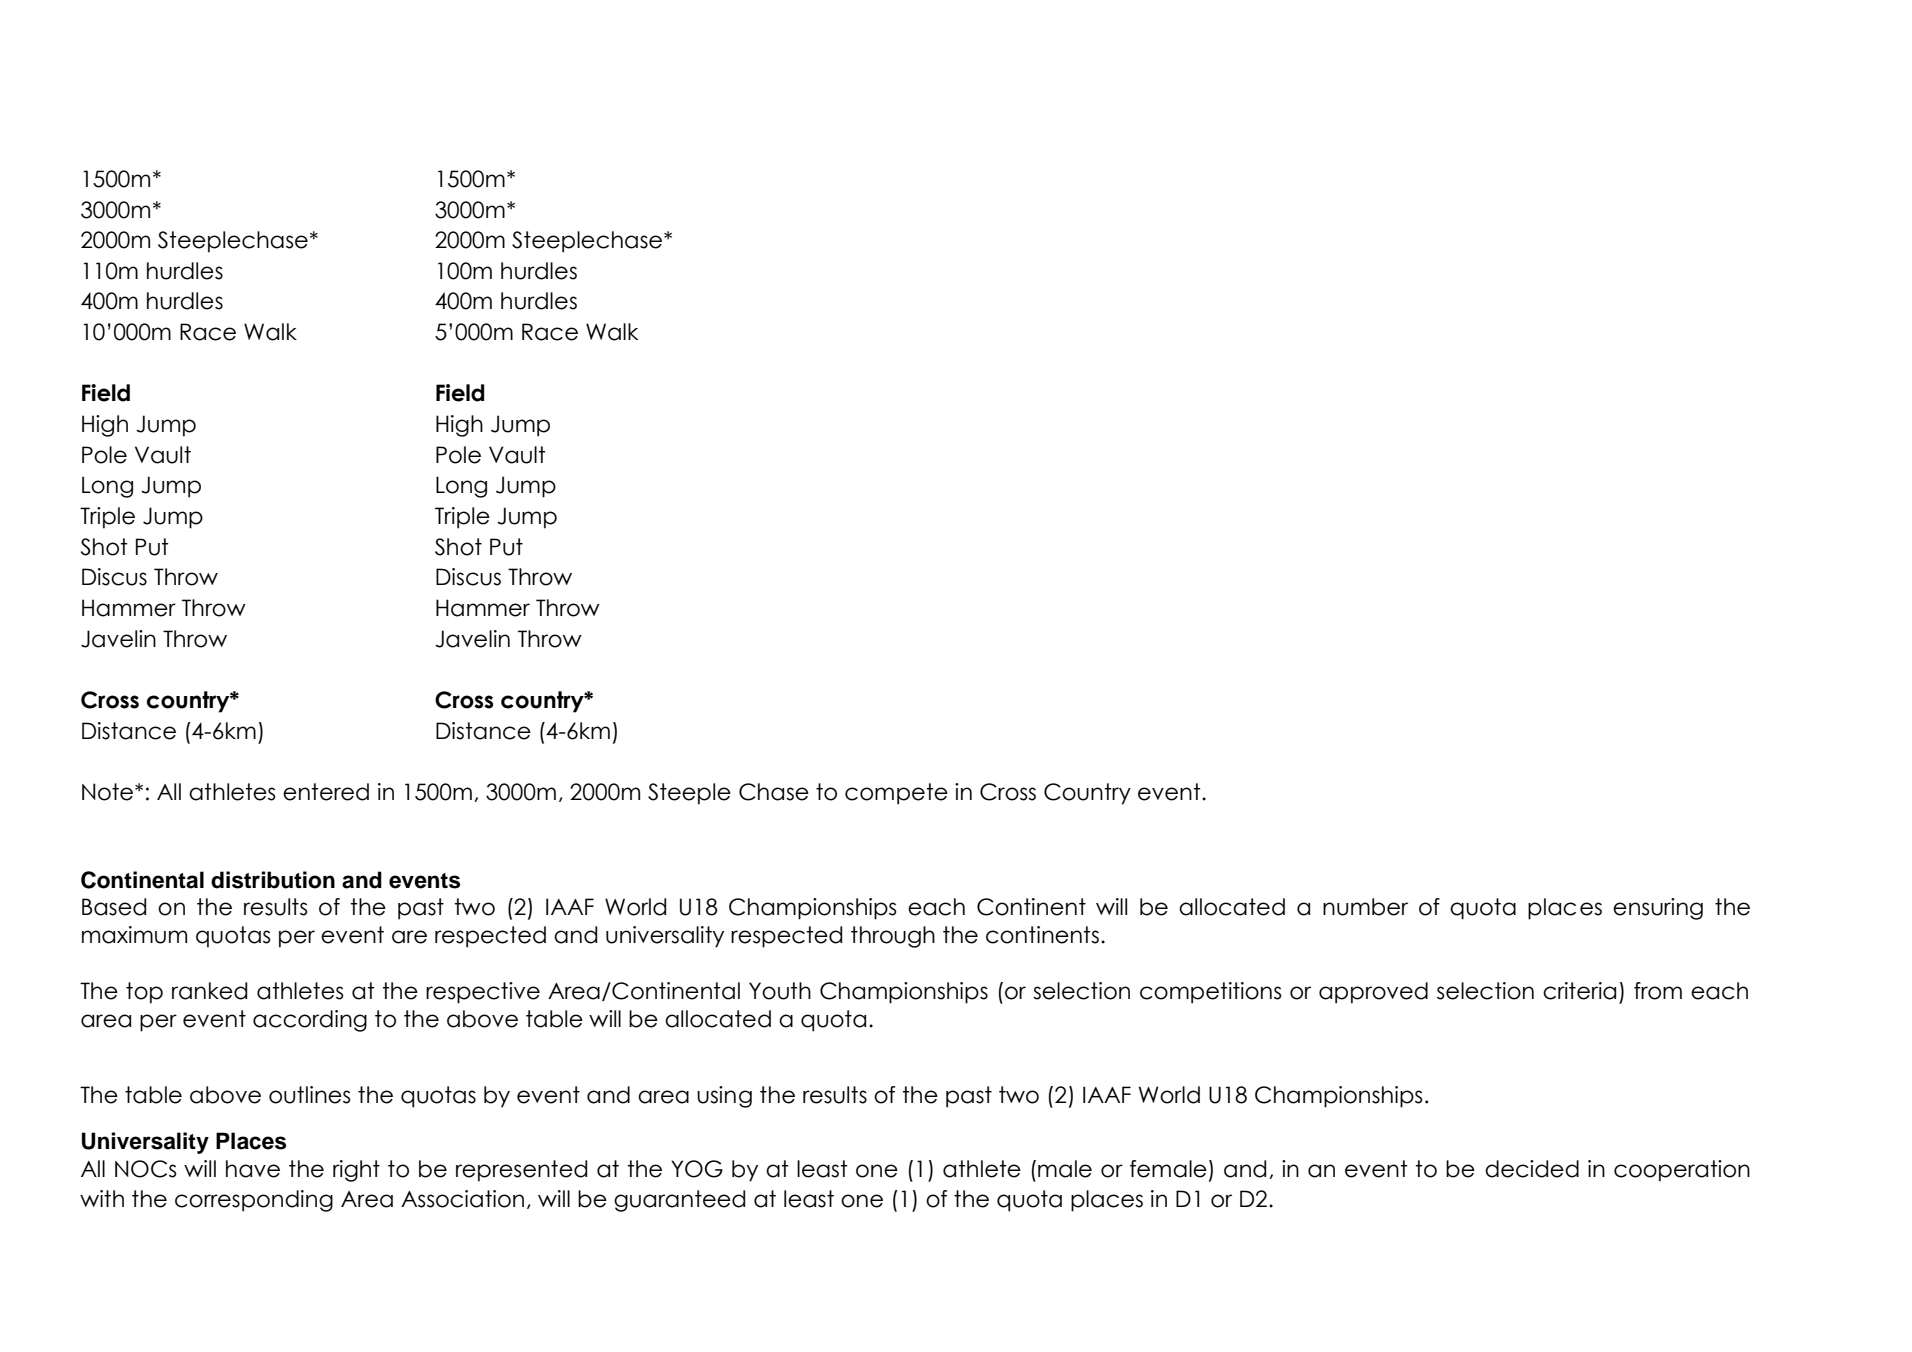 The width and height of the image is (1912, 1352). I want to click on compete, so click(896, 794).
